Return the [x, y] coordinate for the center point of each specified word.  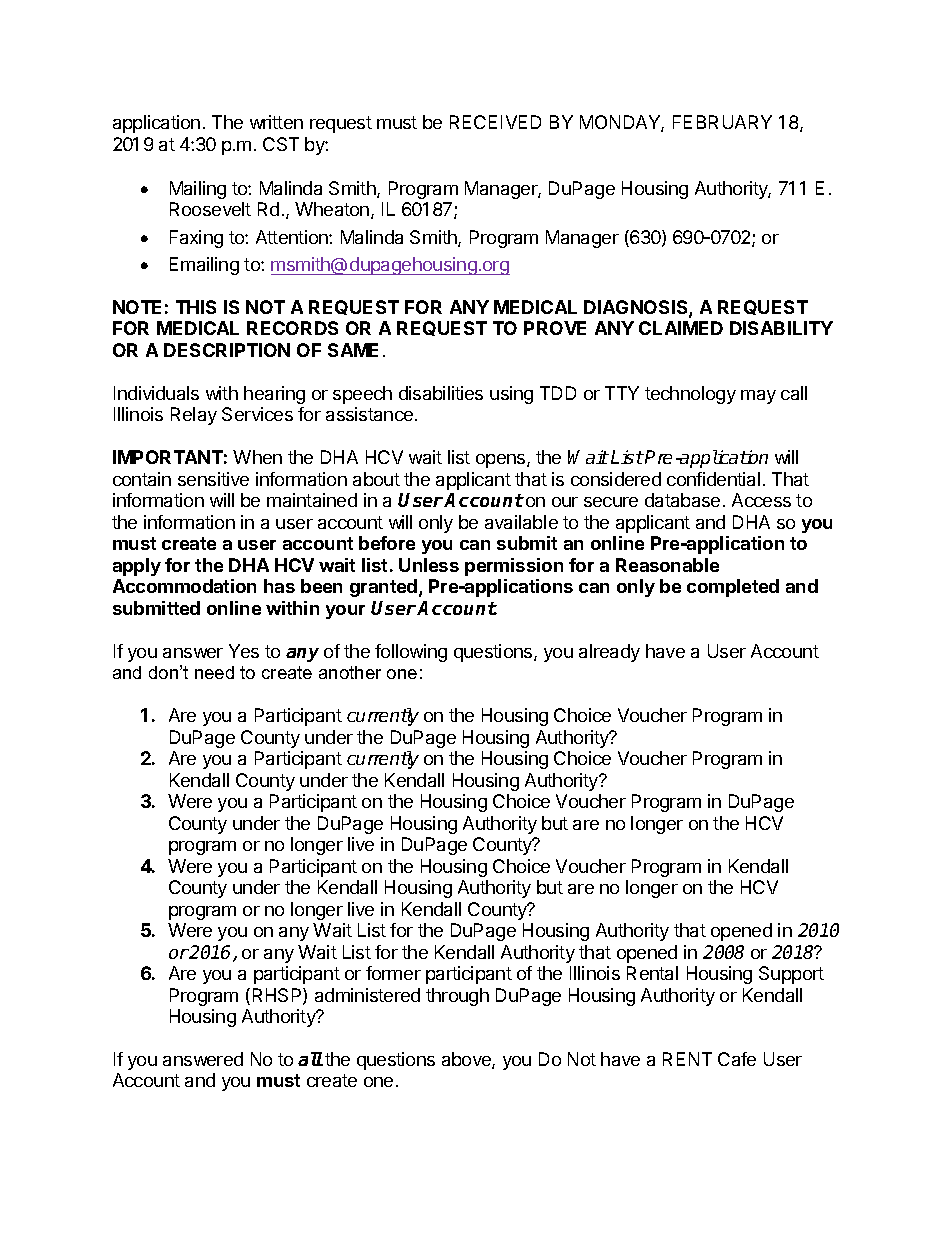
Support [791, 975]
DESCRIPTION [227, 350]
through [457, 997]
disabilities [441, 393]
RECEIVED [495, 122]
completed [733, 588]
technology [690, 395]
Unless [429, 565]
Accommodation [184, 586]
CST [281, 144]
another [350, 672]
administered [367, 995]
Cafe [737, 1059]
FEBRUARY [722, 122]
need [214, 672]
